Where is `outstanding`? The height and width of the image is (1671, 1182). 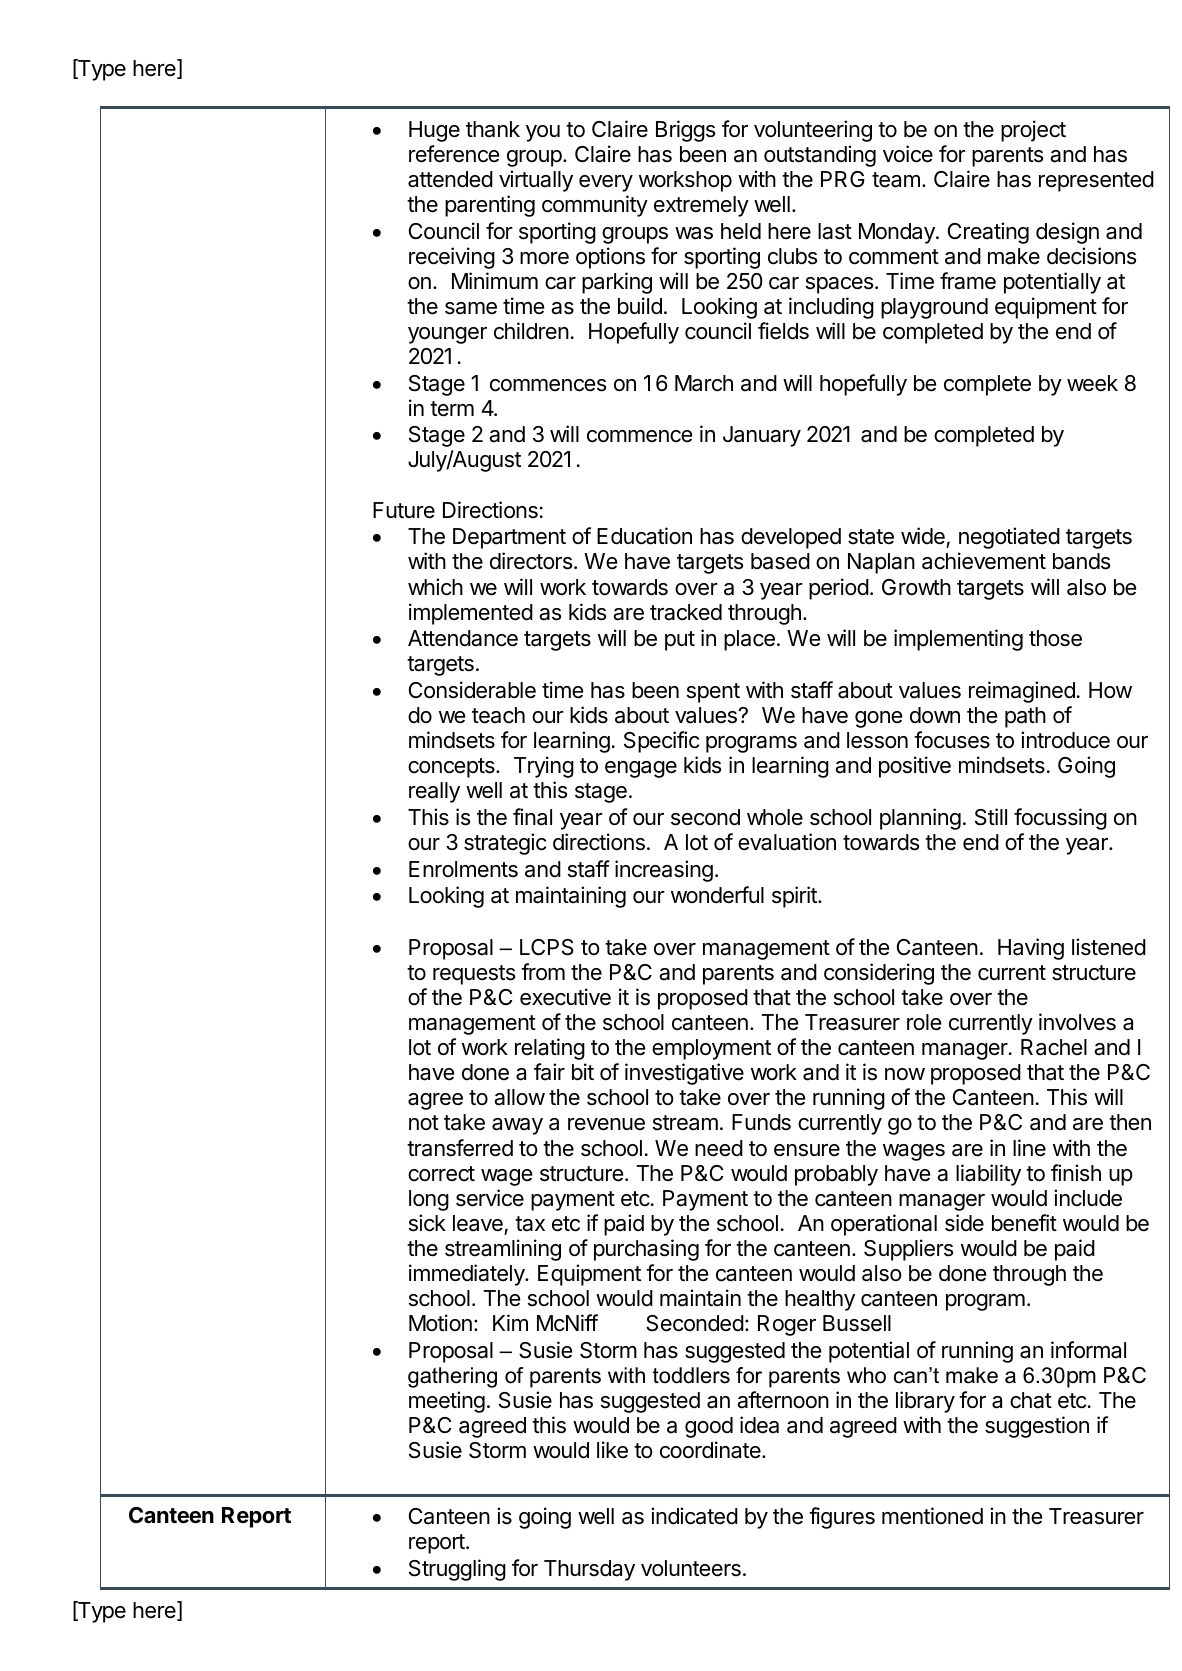
outstanding is located at coordinates (820, 156).
